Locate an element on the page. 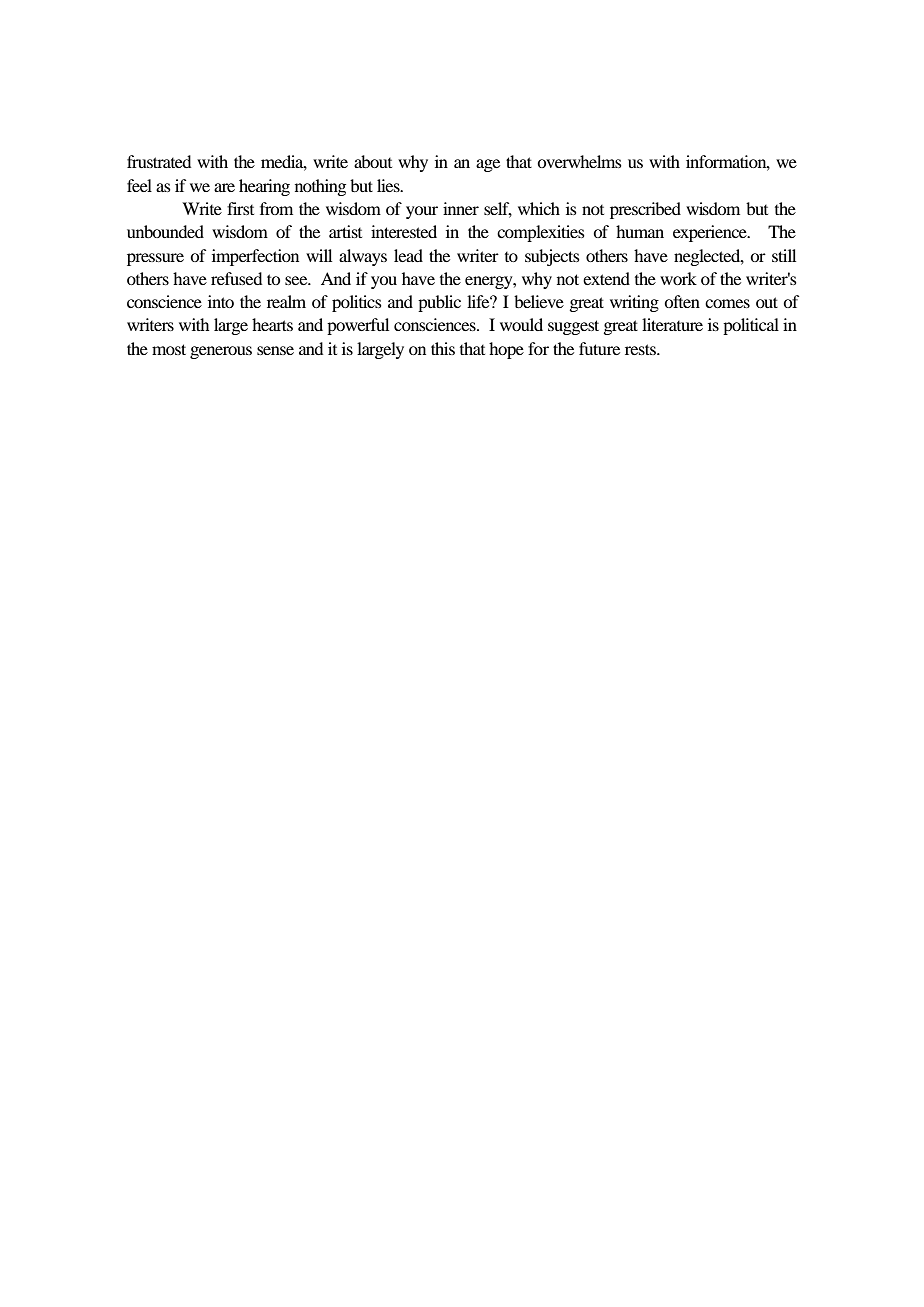 The image size is (924, 1307). public is located at coordinates (439, 303).
